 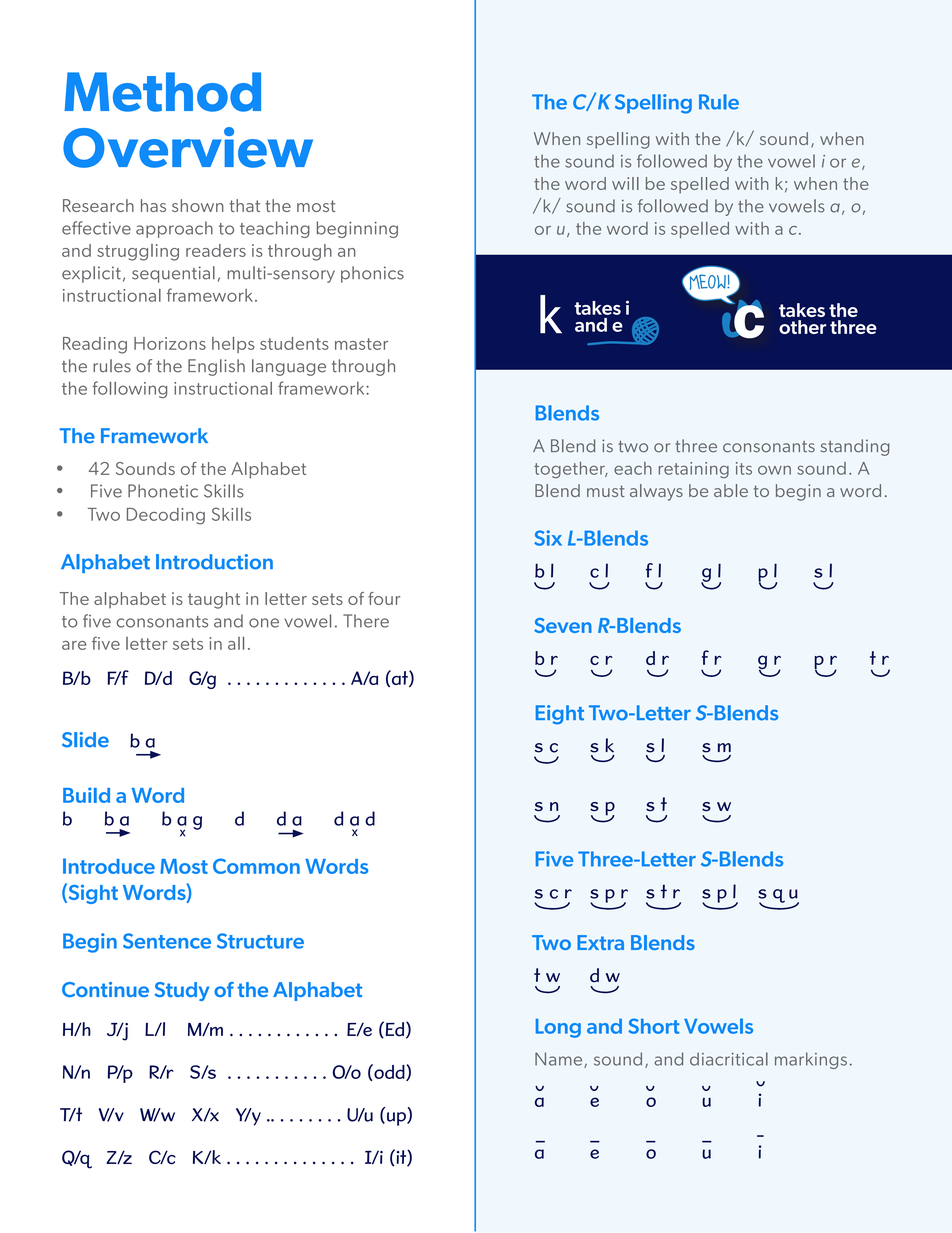 What do you see at coordinates (625, 183) in the image?
I see `will` at bounding box center [625, 183].
